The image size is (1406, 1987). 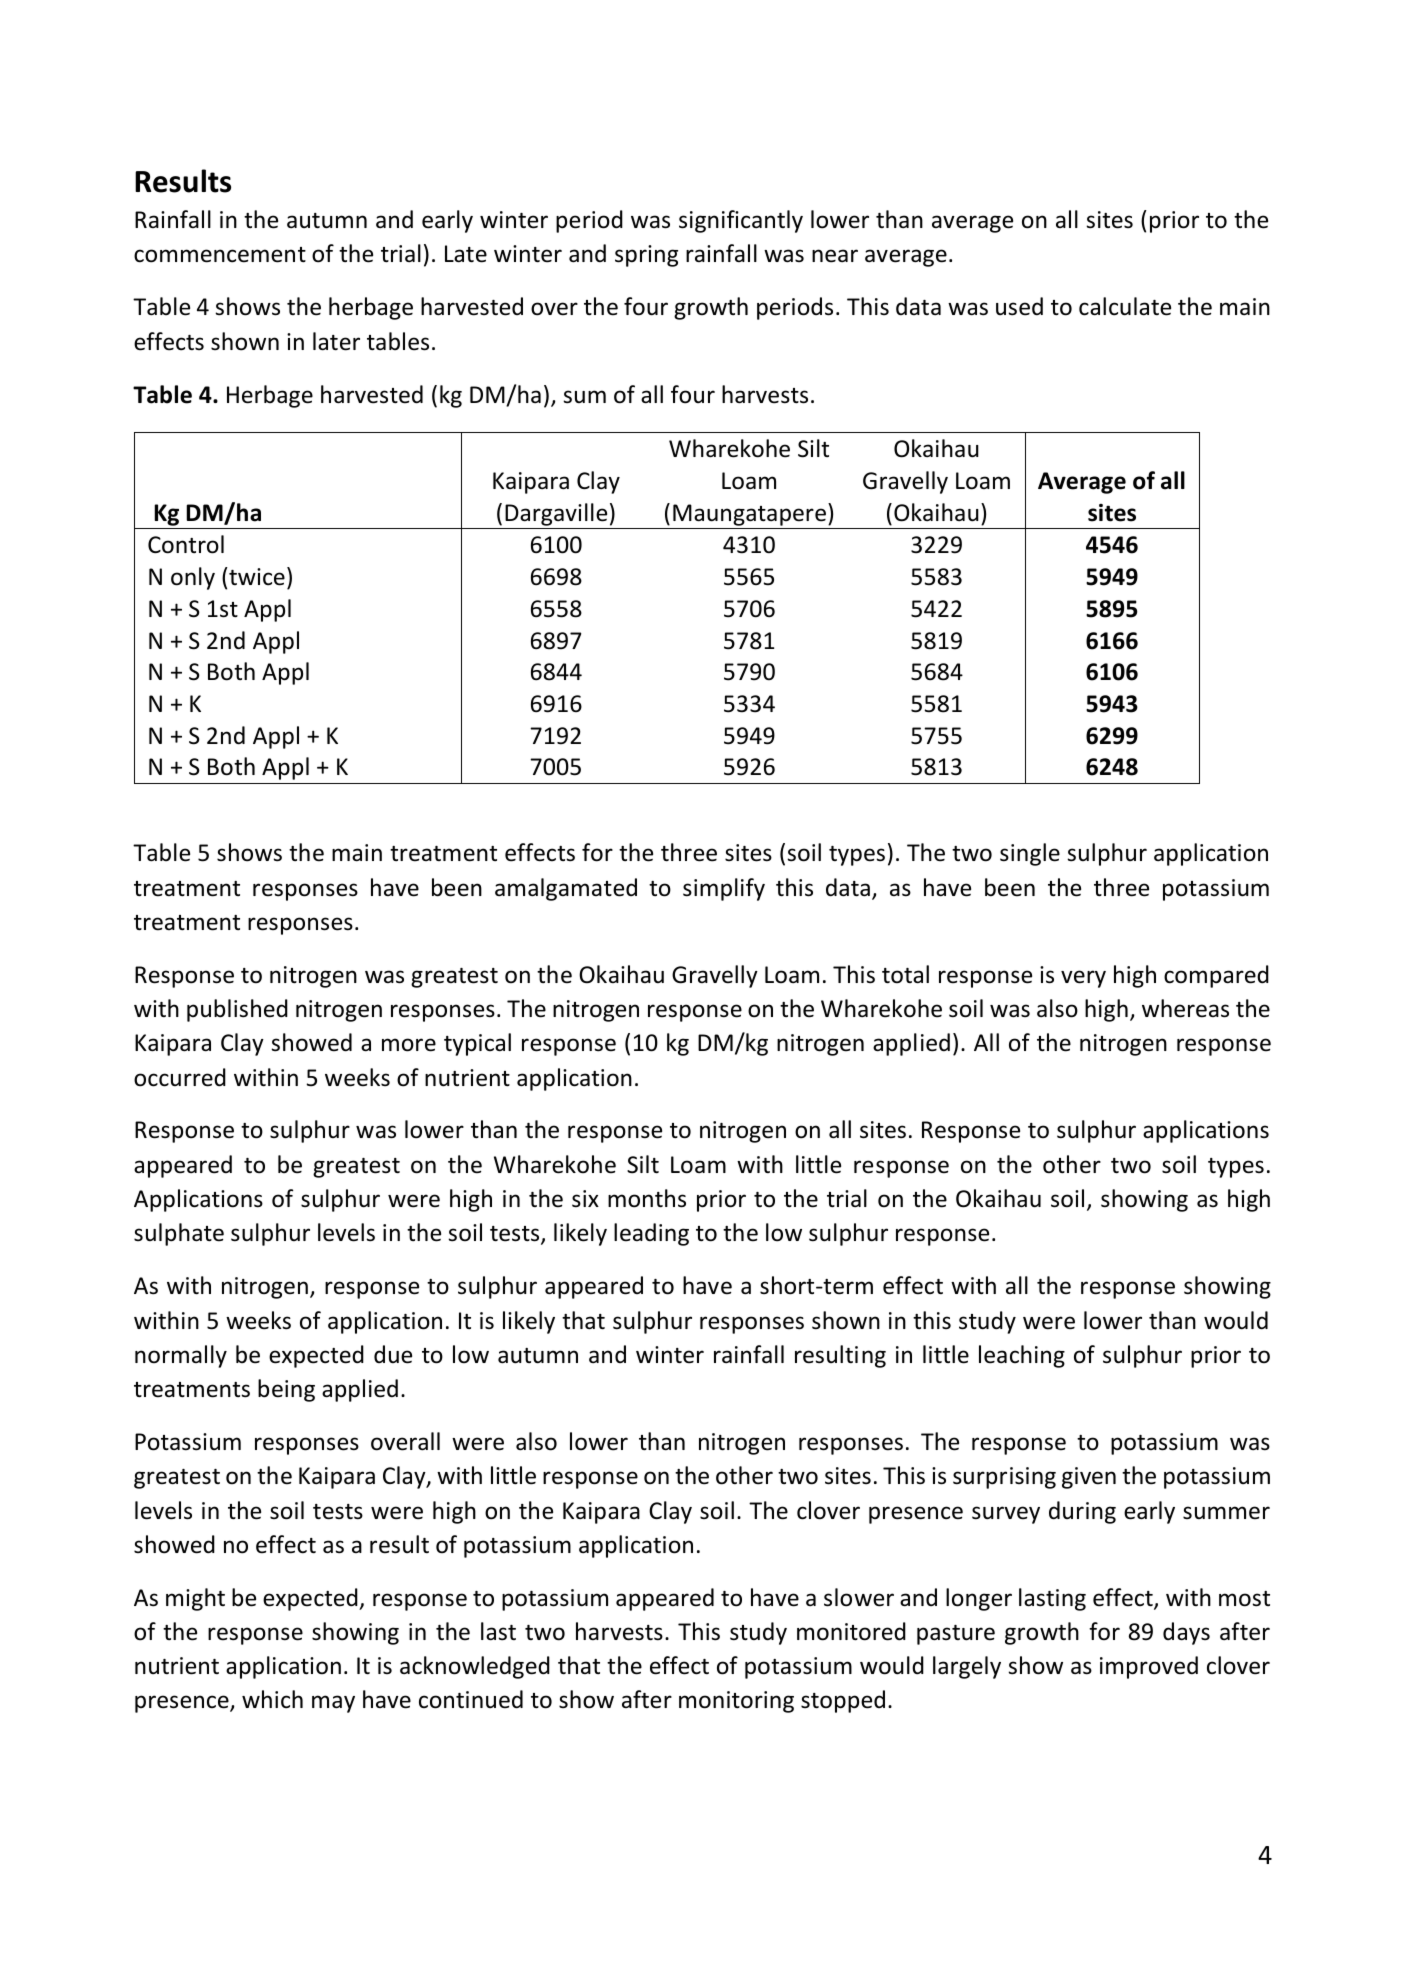 I want to click on leaching, so click(x=1022, y=1356).
